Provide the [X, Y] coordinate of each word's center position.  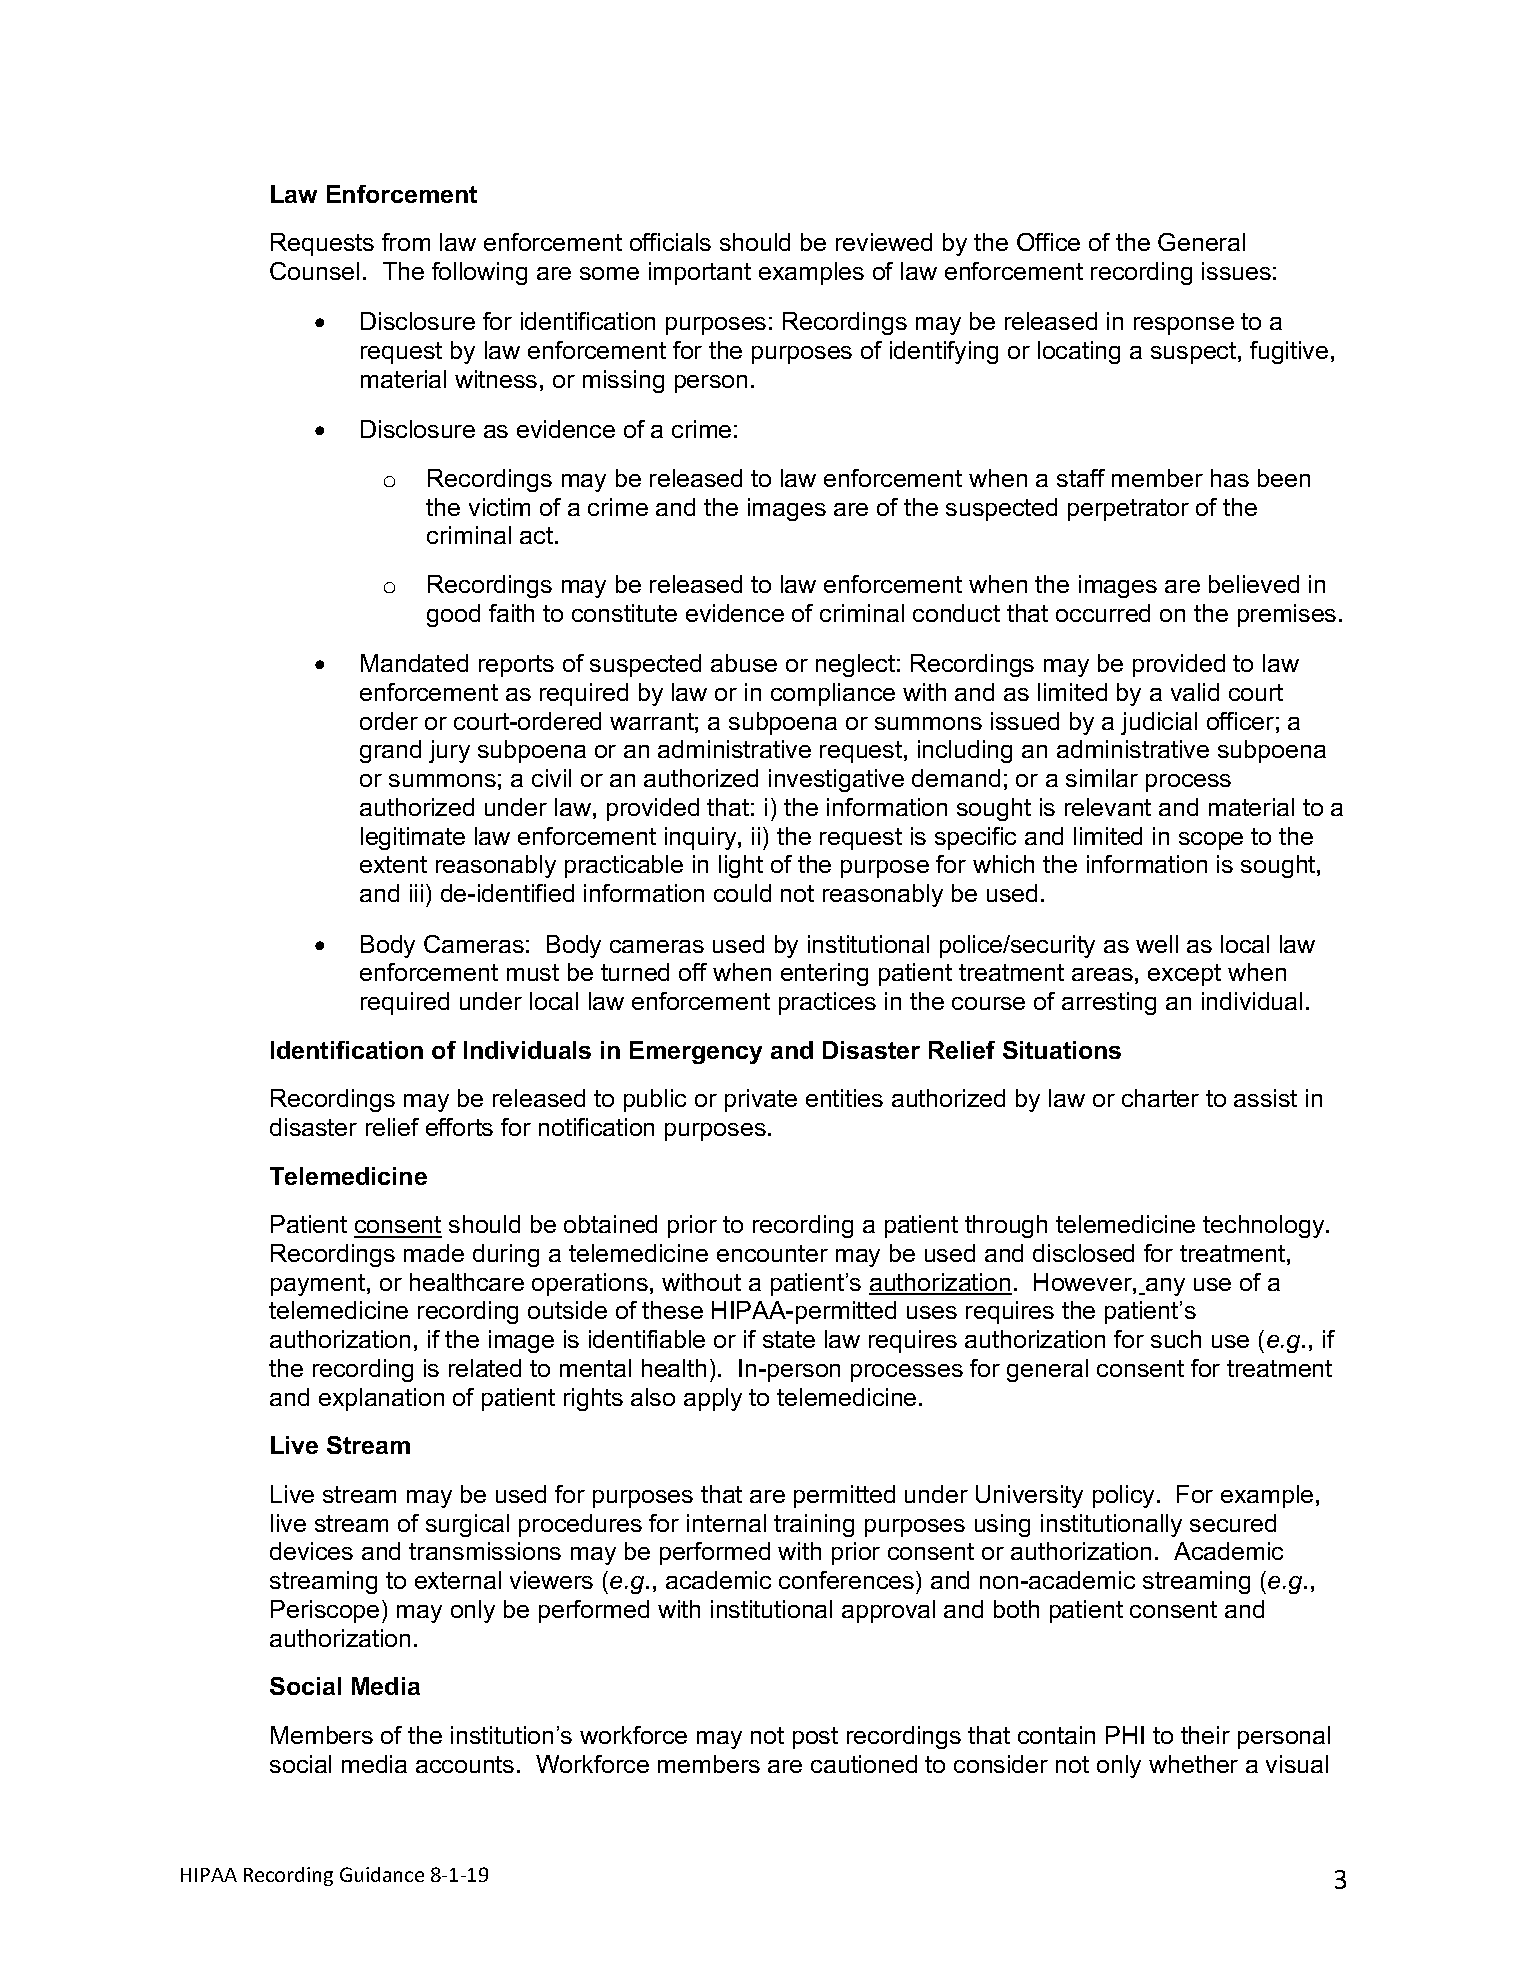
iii [416, 893]
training [814, 1525]
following [479, 273]
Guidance [382, 1874]
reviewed [884, 242]
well [1157, 944]
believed [1254, 584]
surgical [467, 1525]
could [742, 893]
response [1184, 326]
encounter [772, 1253]
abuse [744, 663]
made [434, 1253]
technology [1265, 1226]
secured [1233, 1523]
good [453, 615]
